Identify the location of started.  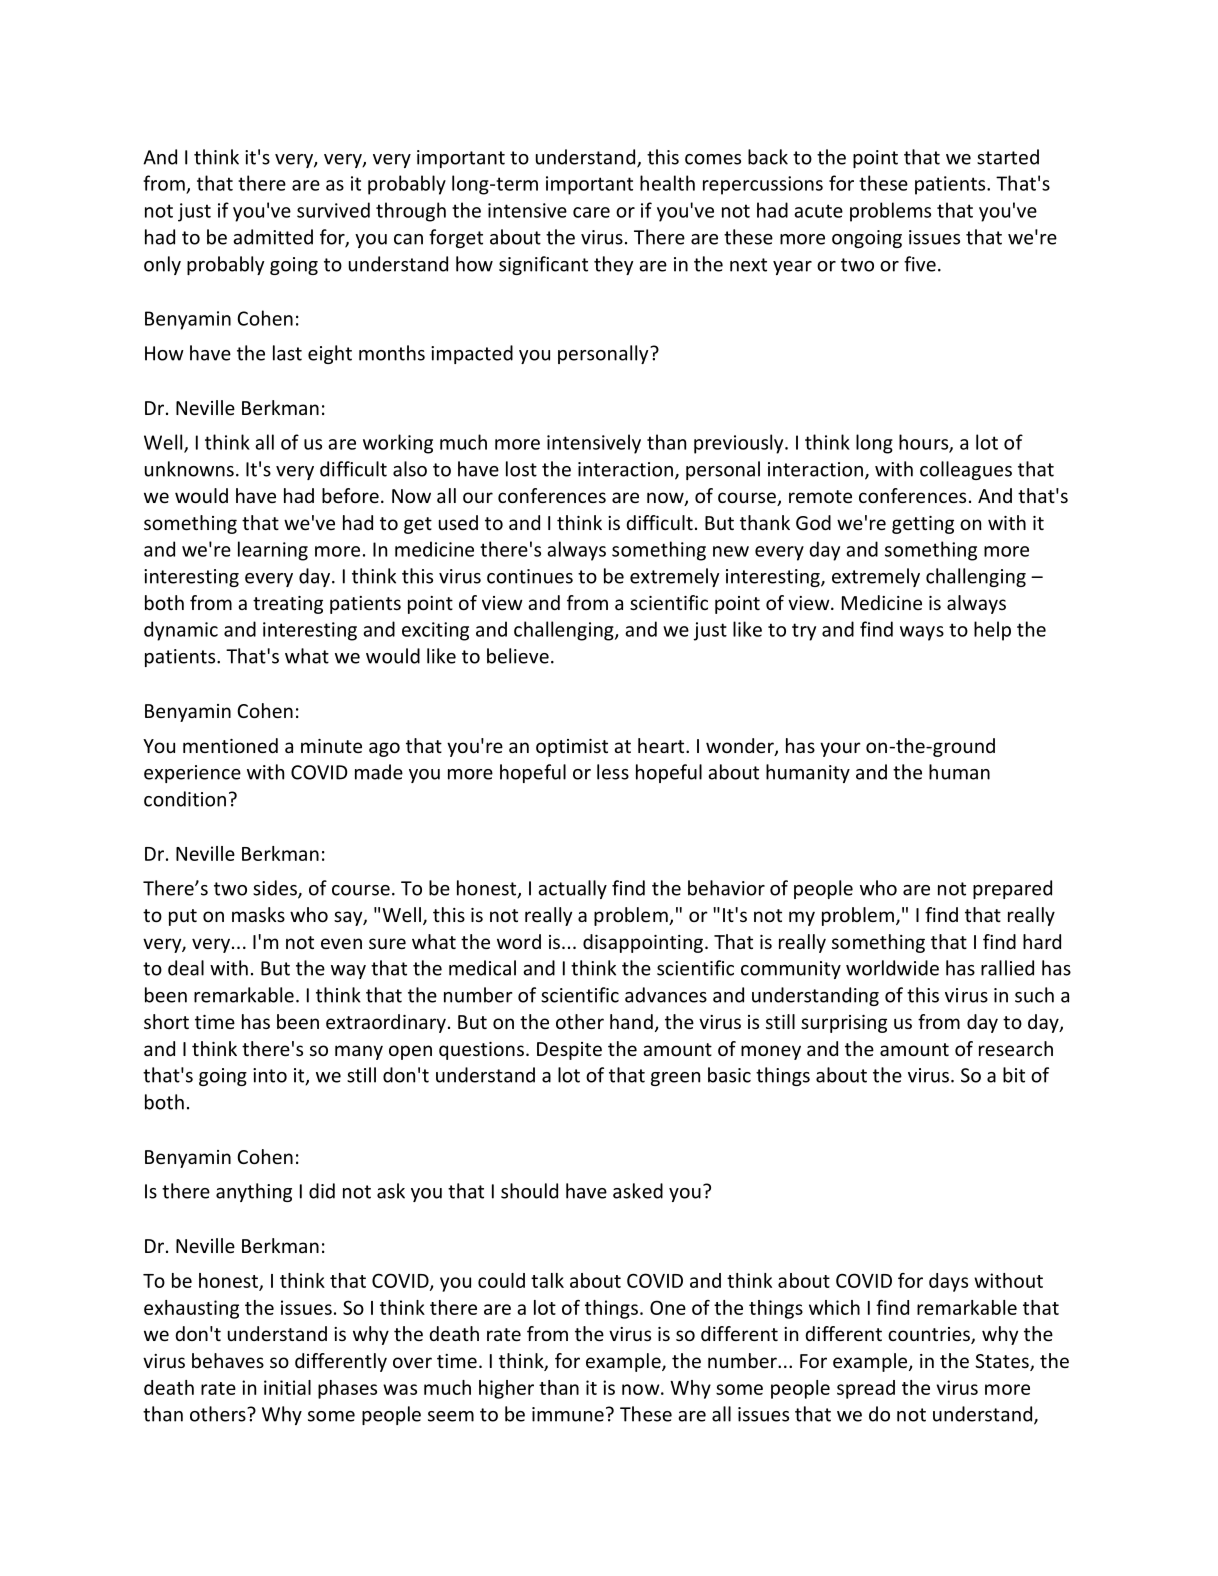
(1008, 157).
